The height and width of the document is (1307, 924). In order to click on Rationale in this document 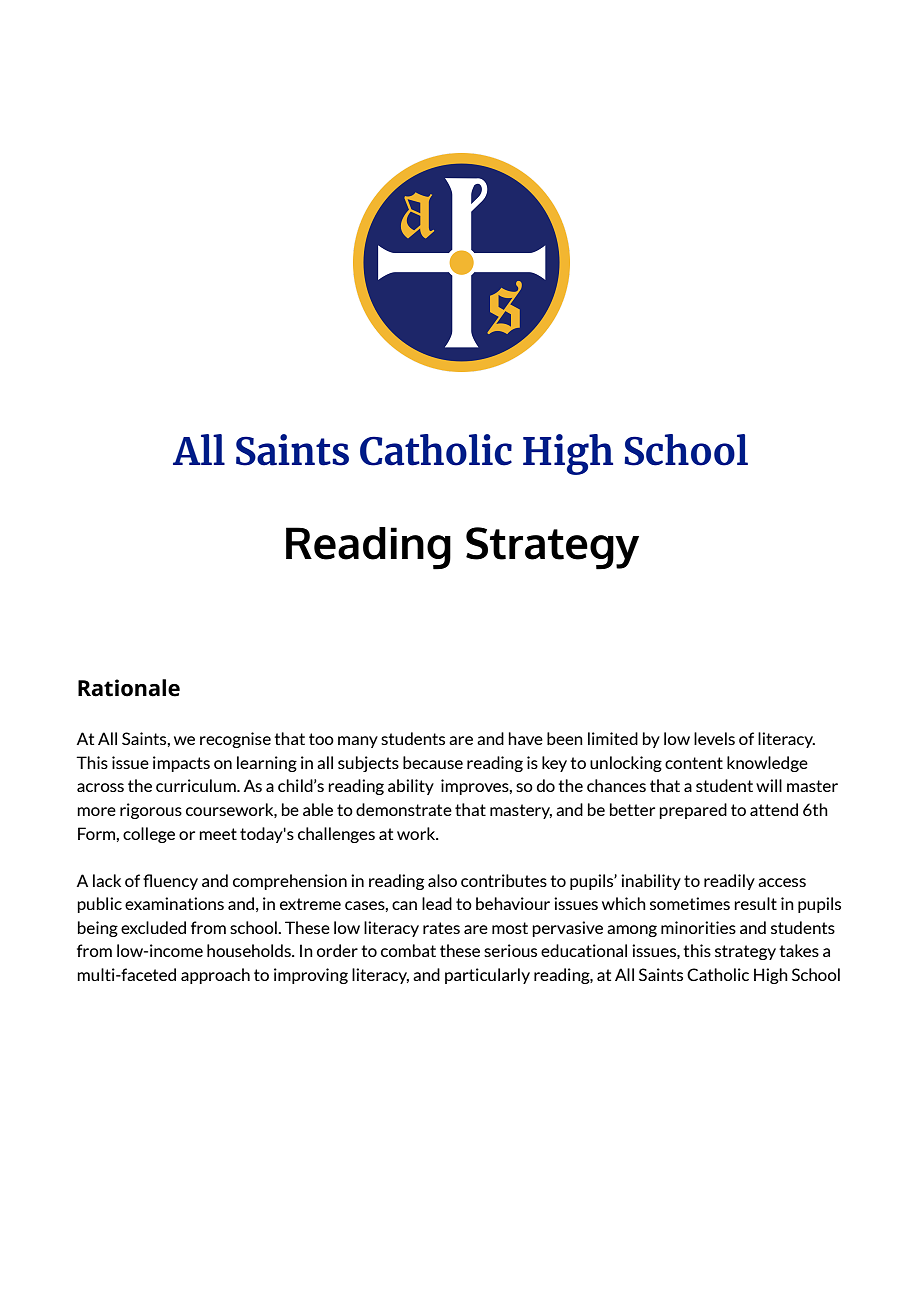, I will do `click(129, 688)`.
